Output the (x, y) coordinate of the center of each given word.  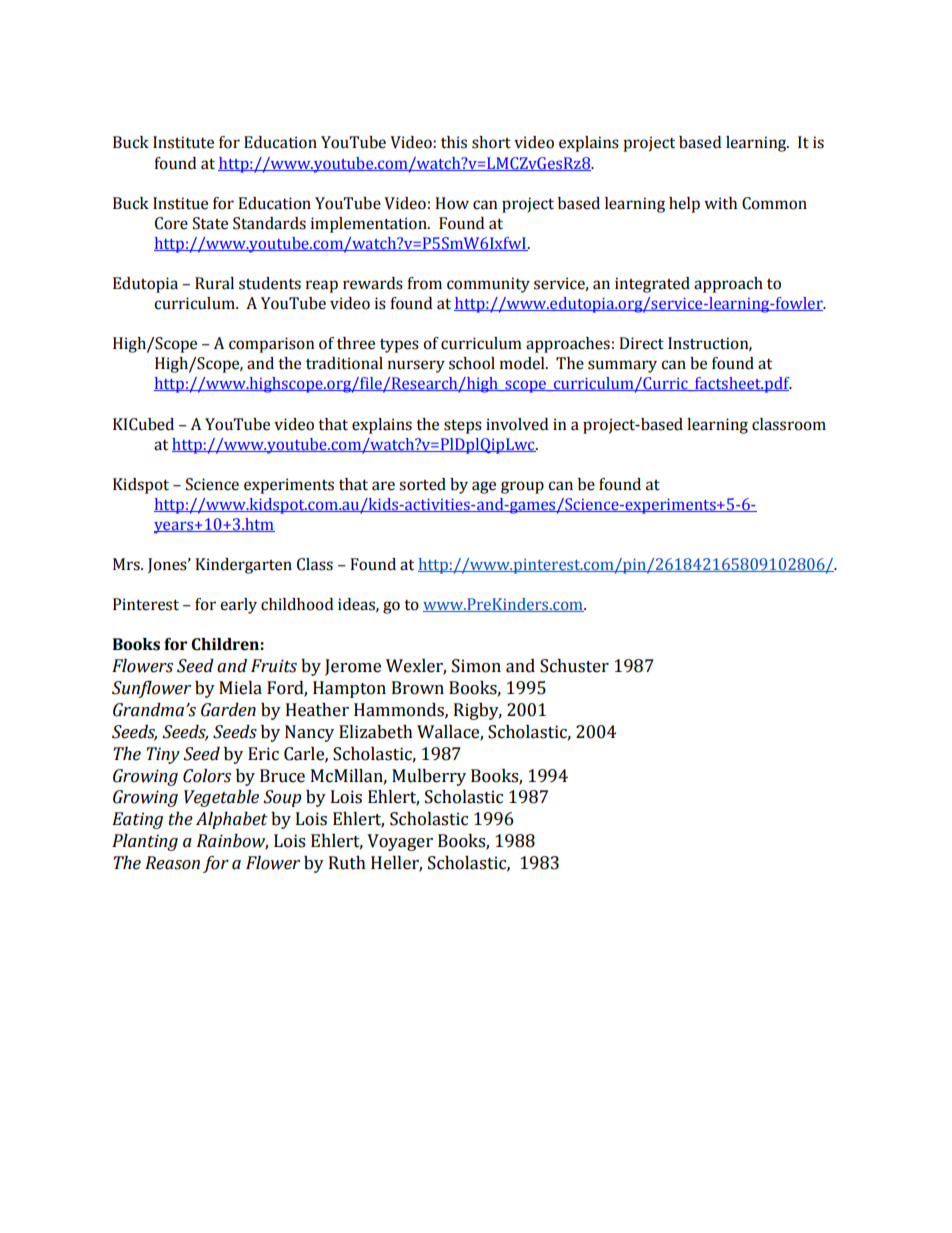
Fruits (274, 666)
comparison (272, 345)
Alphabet (232, 820)
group (522, 487)
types (399, 346)
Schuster (574, 666)
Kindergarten (243, 566)
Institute (183, 142)
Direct (641, 343)
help (684, 205)
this (454, 142)
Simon (476, 666)
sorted (422, 484)
